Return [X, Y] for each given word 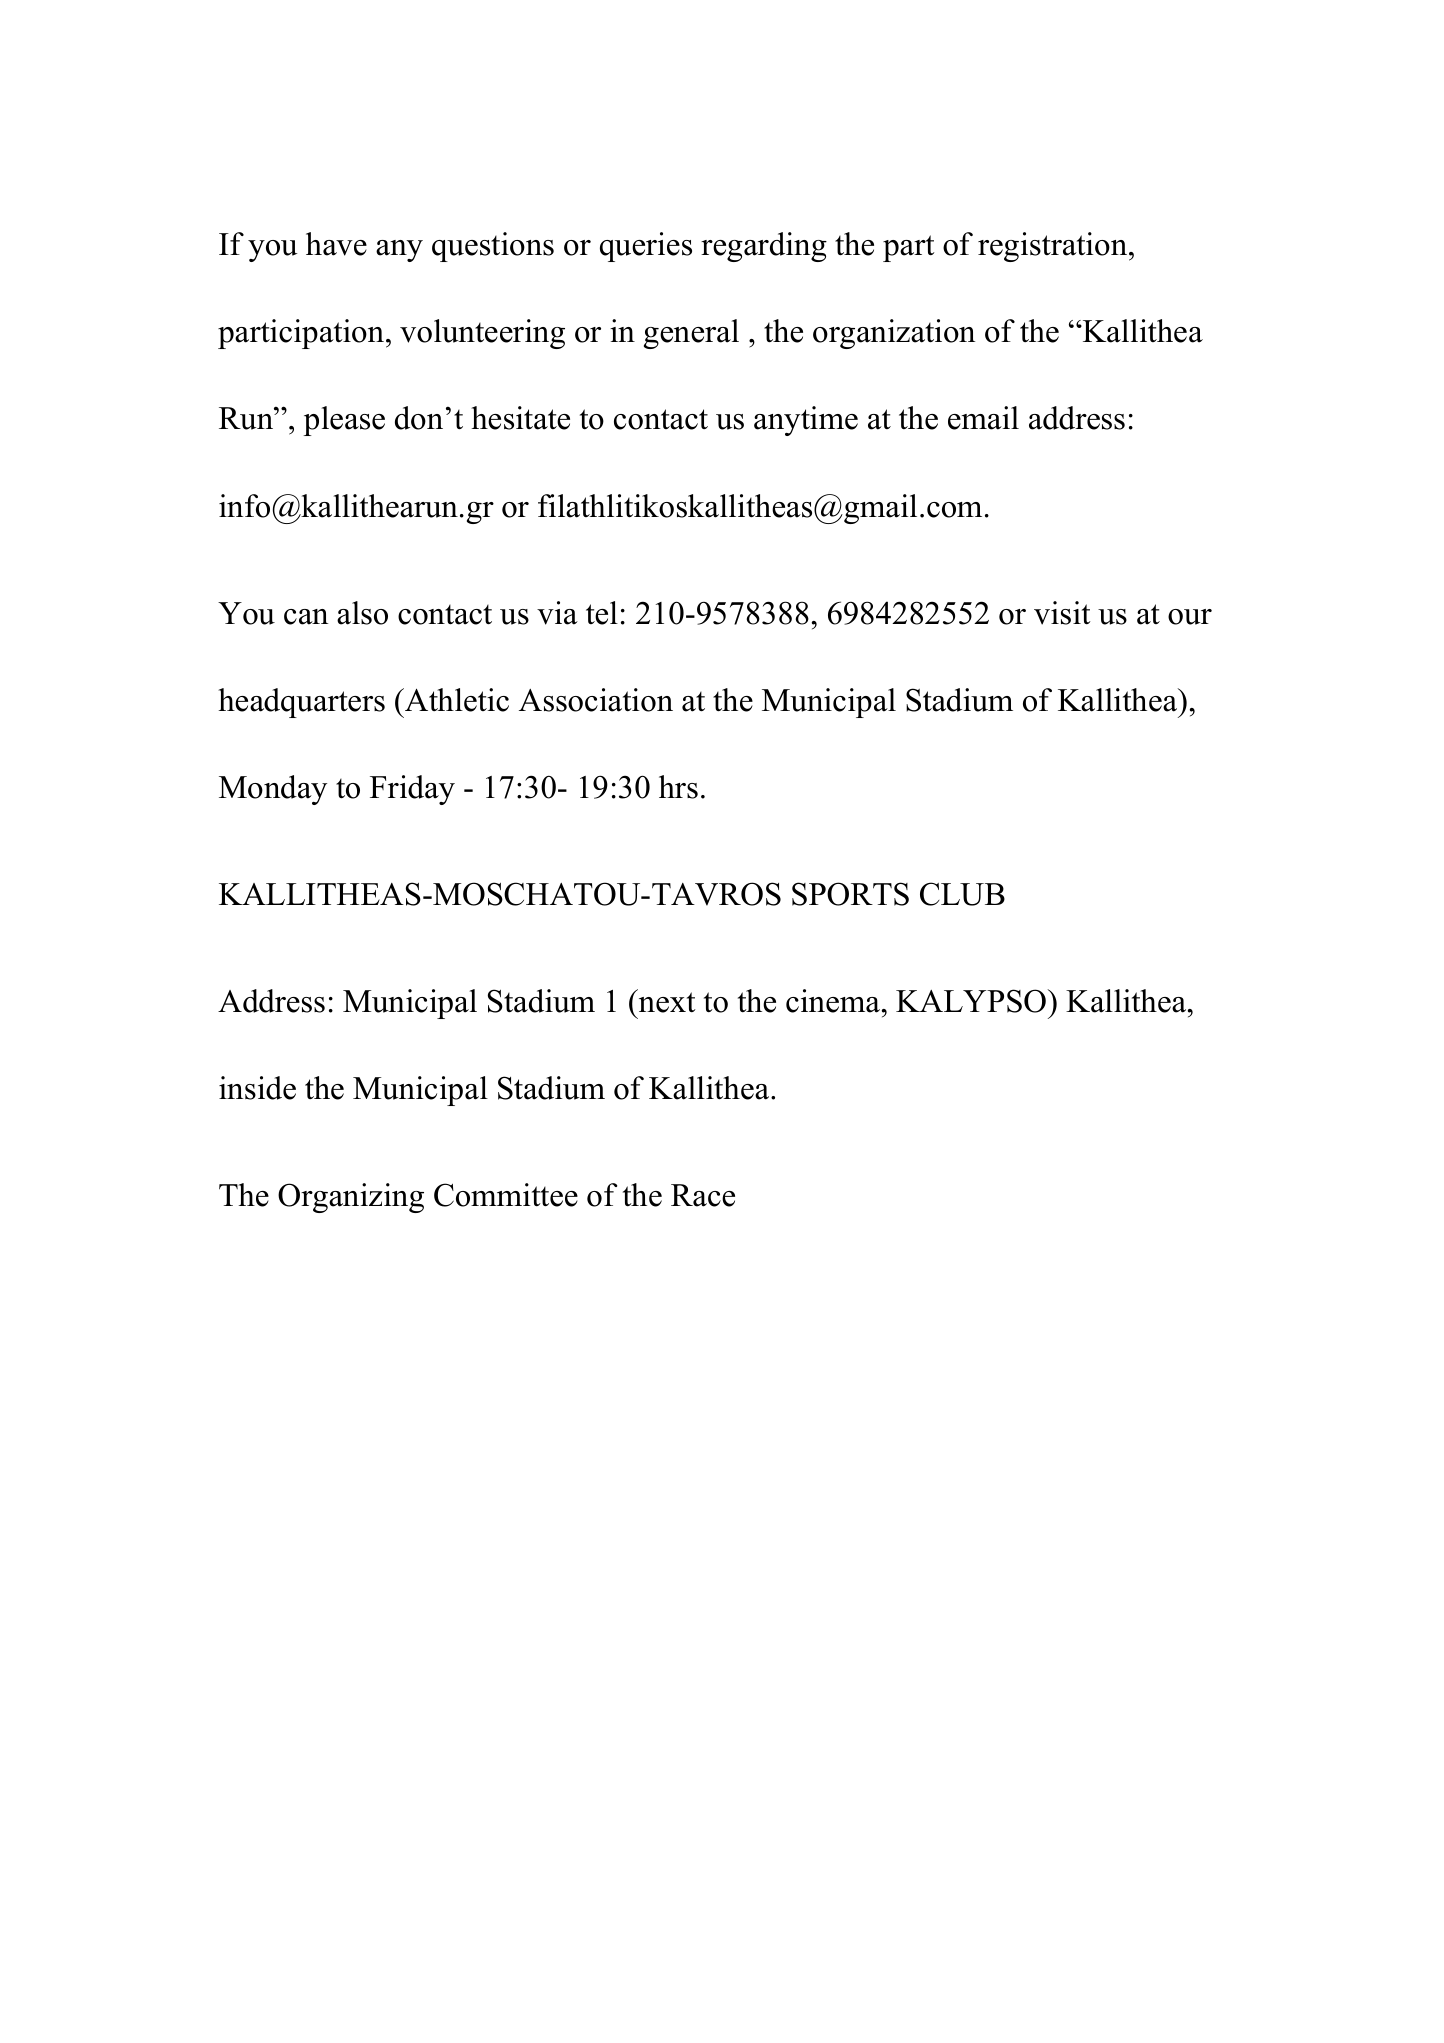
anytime [806, 421]
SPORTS [850, 894]
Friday [412, 790]
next [666, 1001]
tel [602, 613]
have [336, 244]
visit [1062, 613]
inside [257, 1088]
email [983, 418]
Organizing [351, 1198]
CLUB [962, 894]
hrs [678, 787]
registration [1054, 247]
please [344, 421]
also [362, 613]
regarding [764, 247]
